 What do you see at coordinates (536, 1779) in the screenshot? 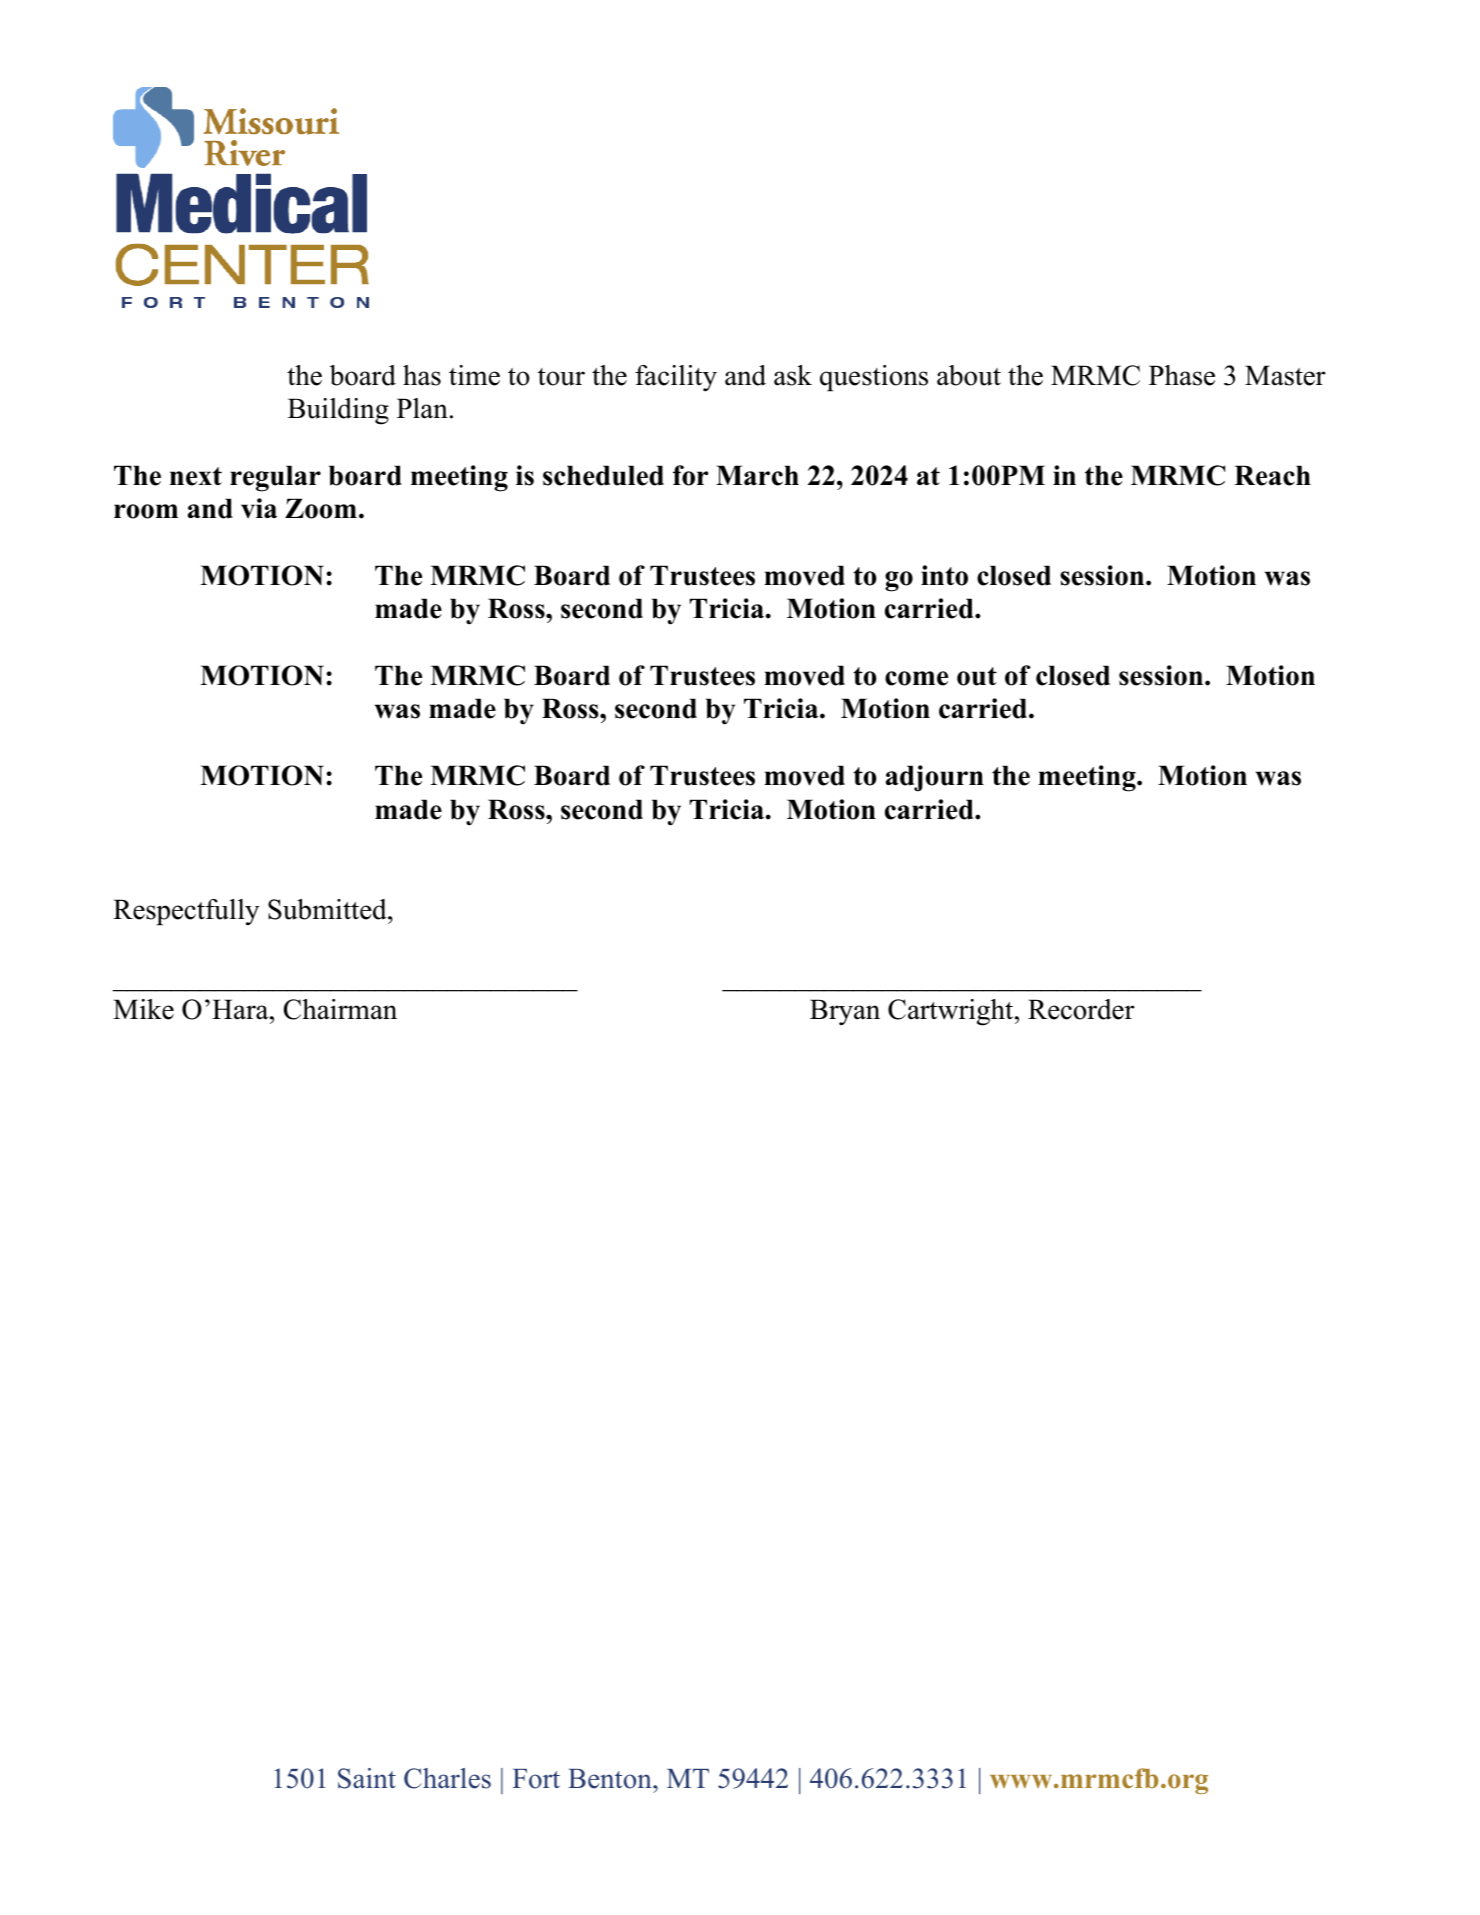
I see `Fort` at bounding box center [536, 1779].
